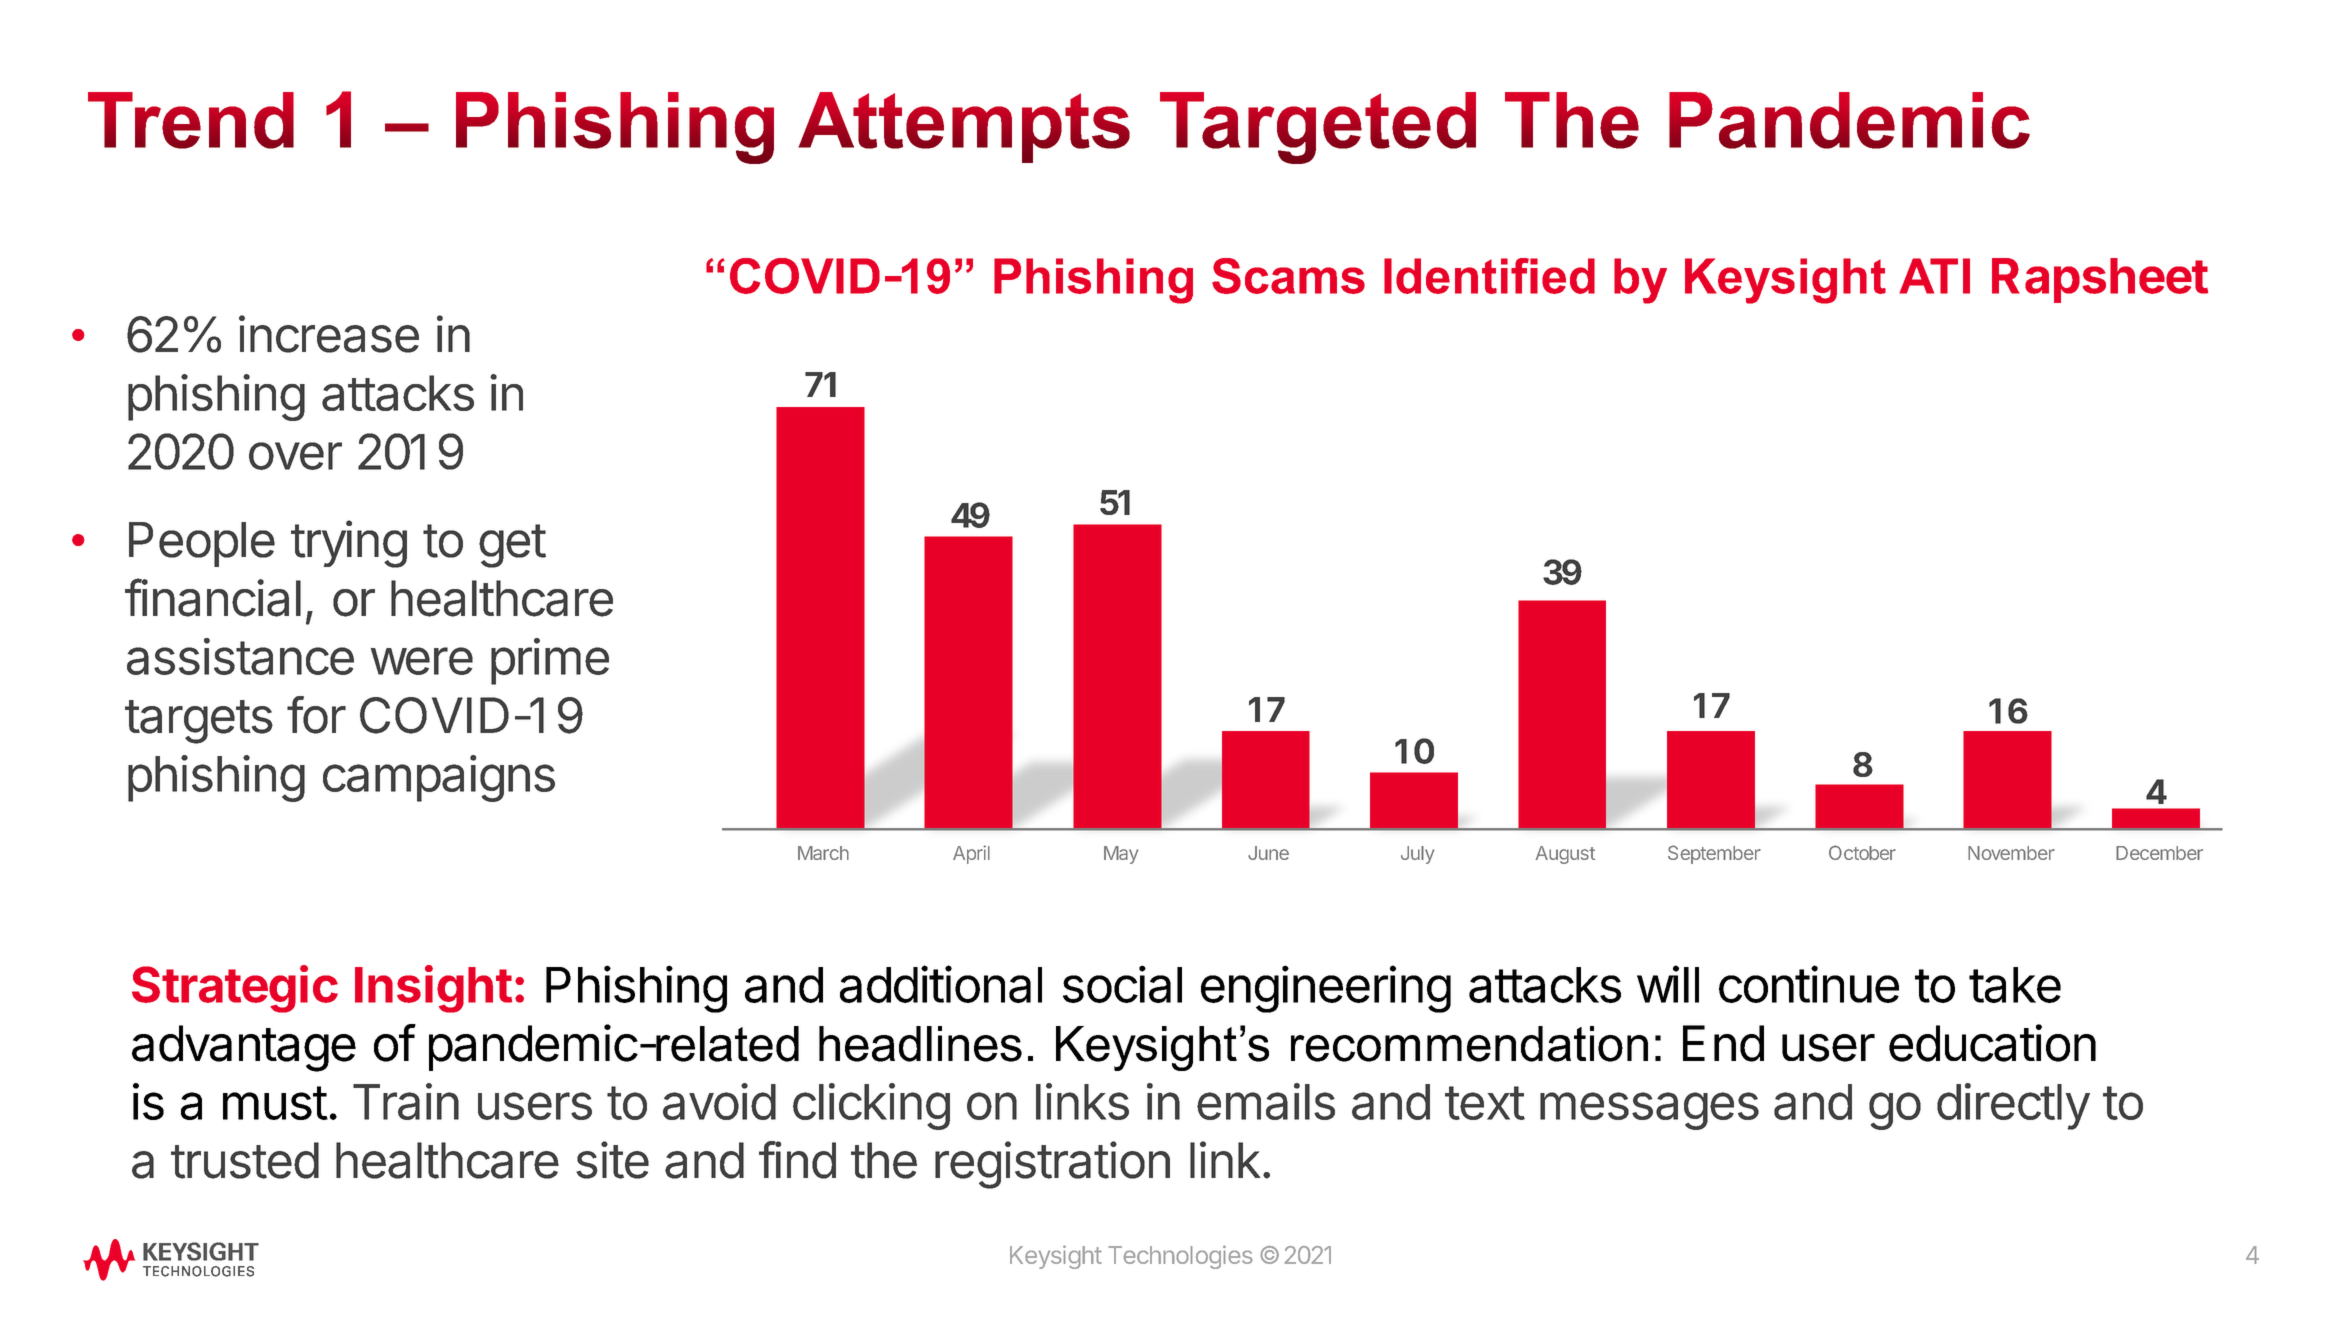  Describe the element at coordinates (1489, 276) in the image. I see `Identified` at that location.
